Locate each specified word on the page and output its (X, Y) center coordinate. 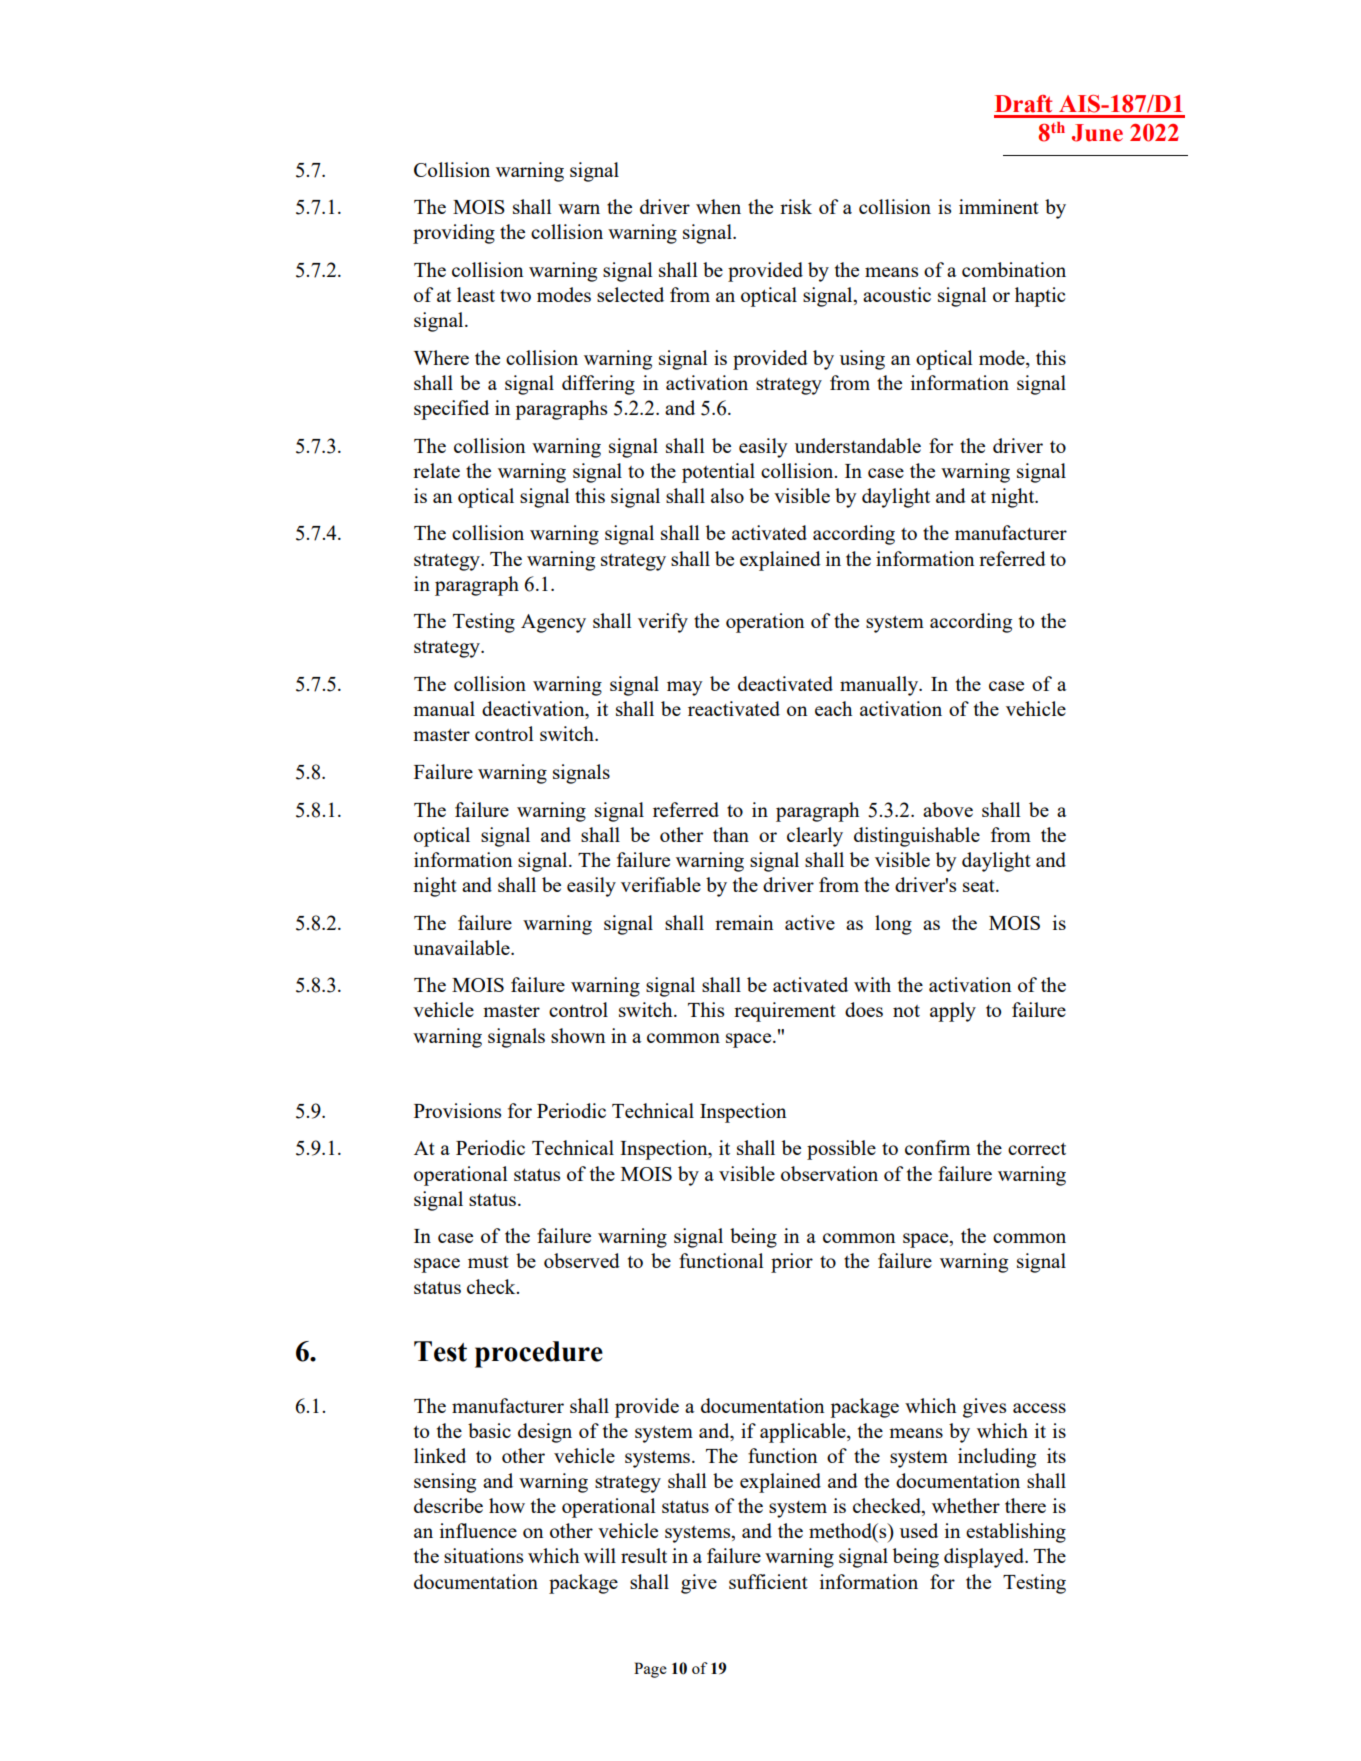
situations (483, 1555)
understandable (858, 445)
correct (1037, 1149)
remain (744, 922)
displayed (985, 1558)
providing (454, 234)
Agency (553, 623)
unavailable (462, 947)
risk (796, 206)
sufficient (768, 1581)
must (488, 1262)
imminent (999, 206)
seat (980, 886)
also (727, 495)
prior (792, 1263)
